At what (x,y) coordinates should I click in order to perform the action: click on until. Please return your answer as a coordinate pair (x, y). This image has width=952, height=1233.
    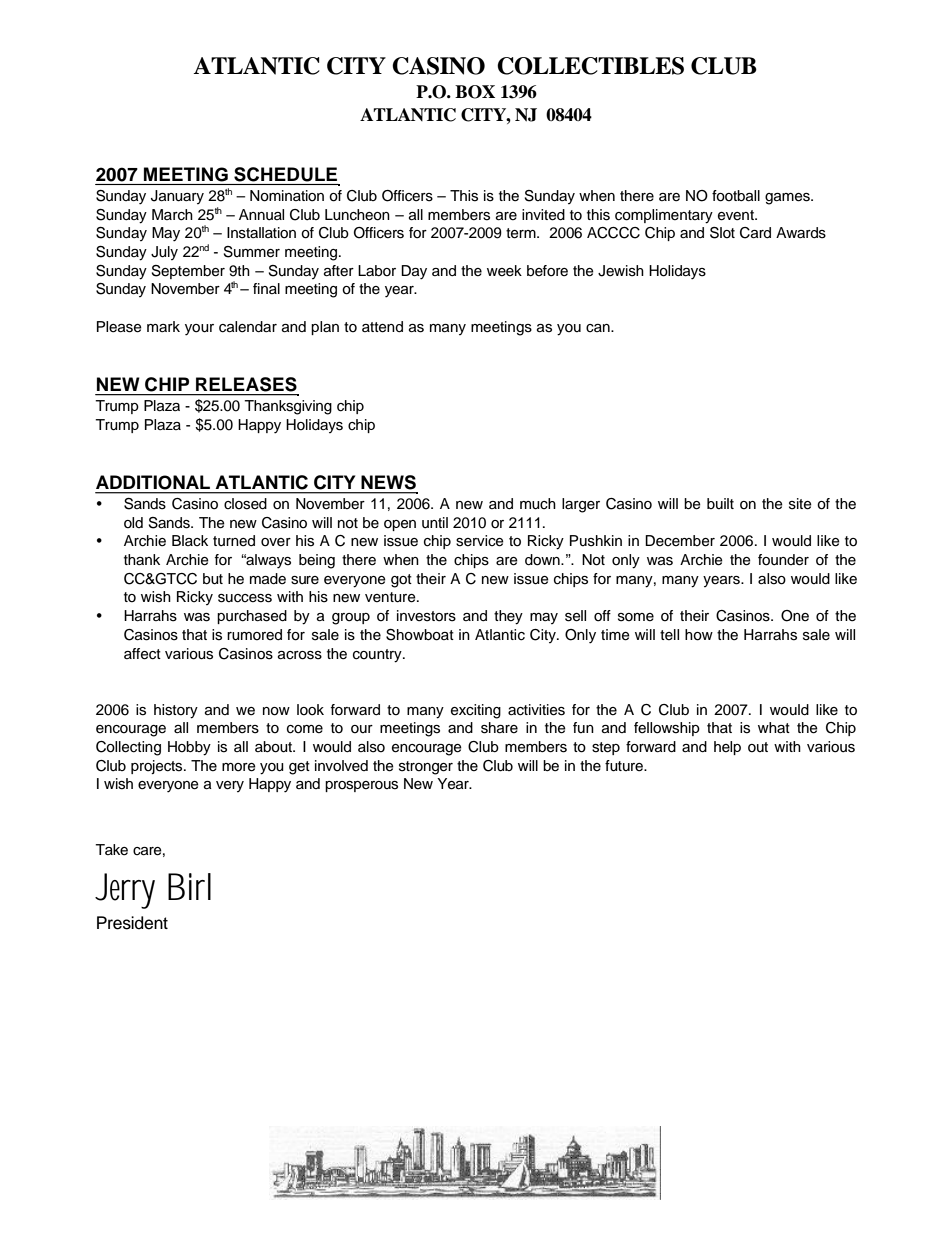
    Looking at the image, I should click on (435, 523).
